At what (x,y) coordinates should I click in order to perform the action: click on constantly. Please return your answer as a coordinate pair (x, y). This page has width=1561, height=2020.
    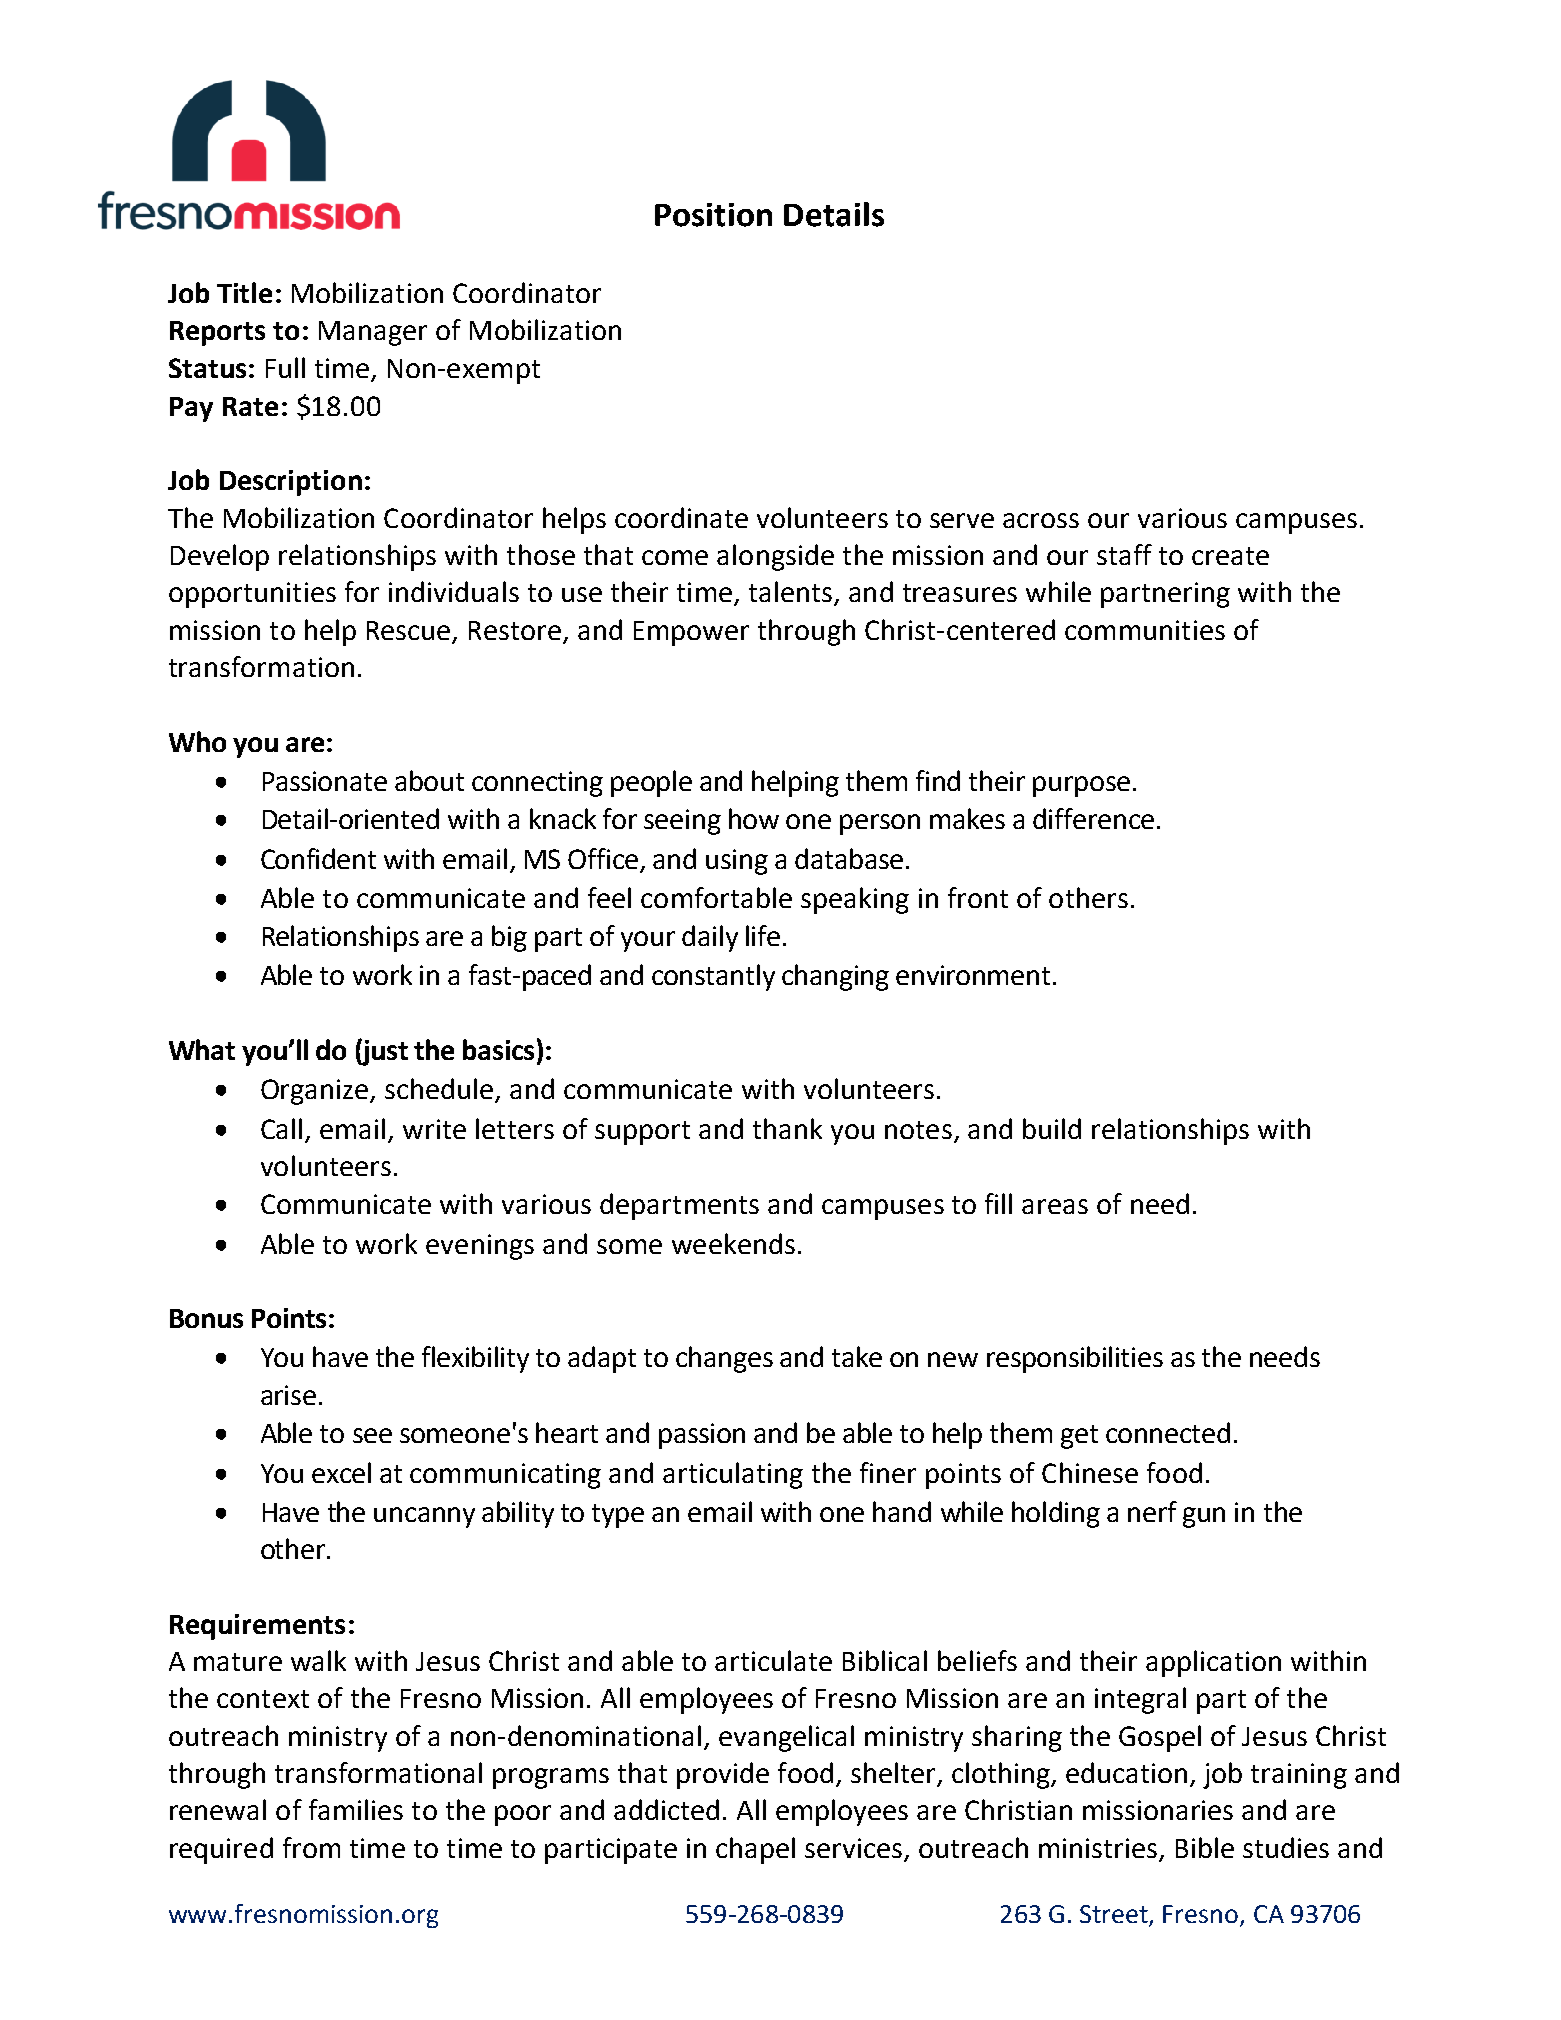
    Looking at the image, I should click on (713, 977).
